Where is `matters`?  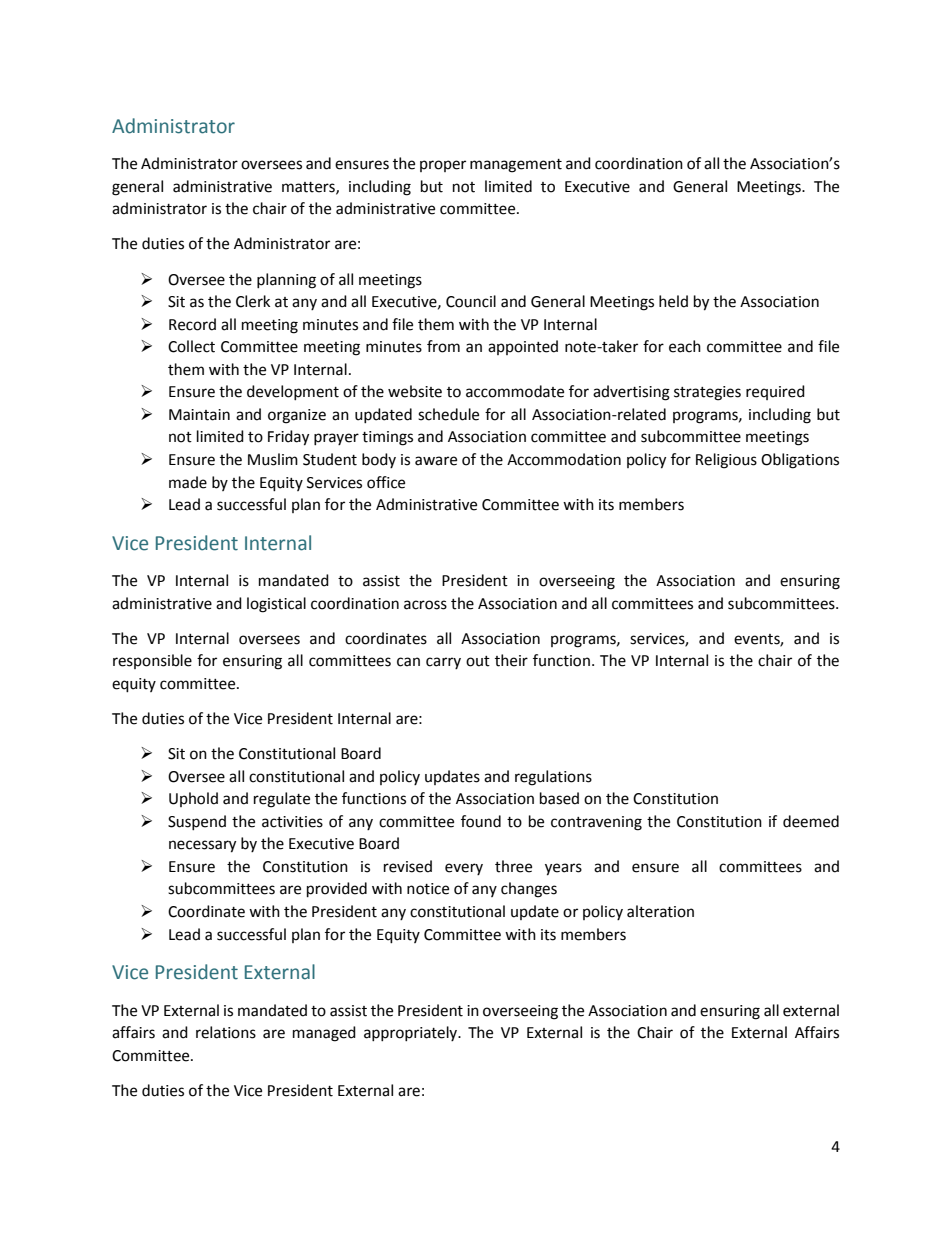 matters is located at coordinates (309, 188).
